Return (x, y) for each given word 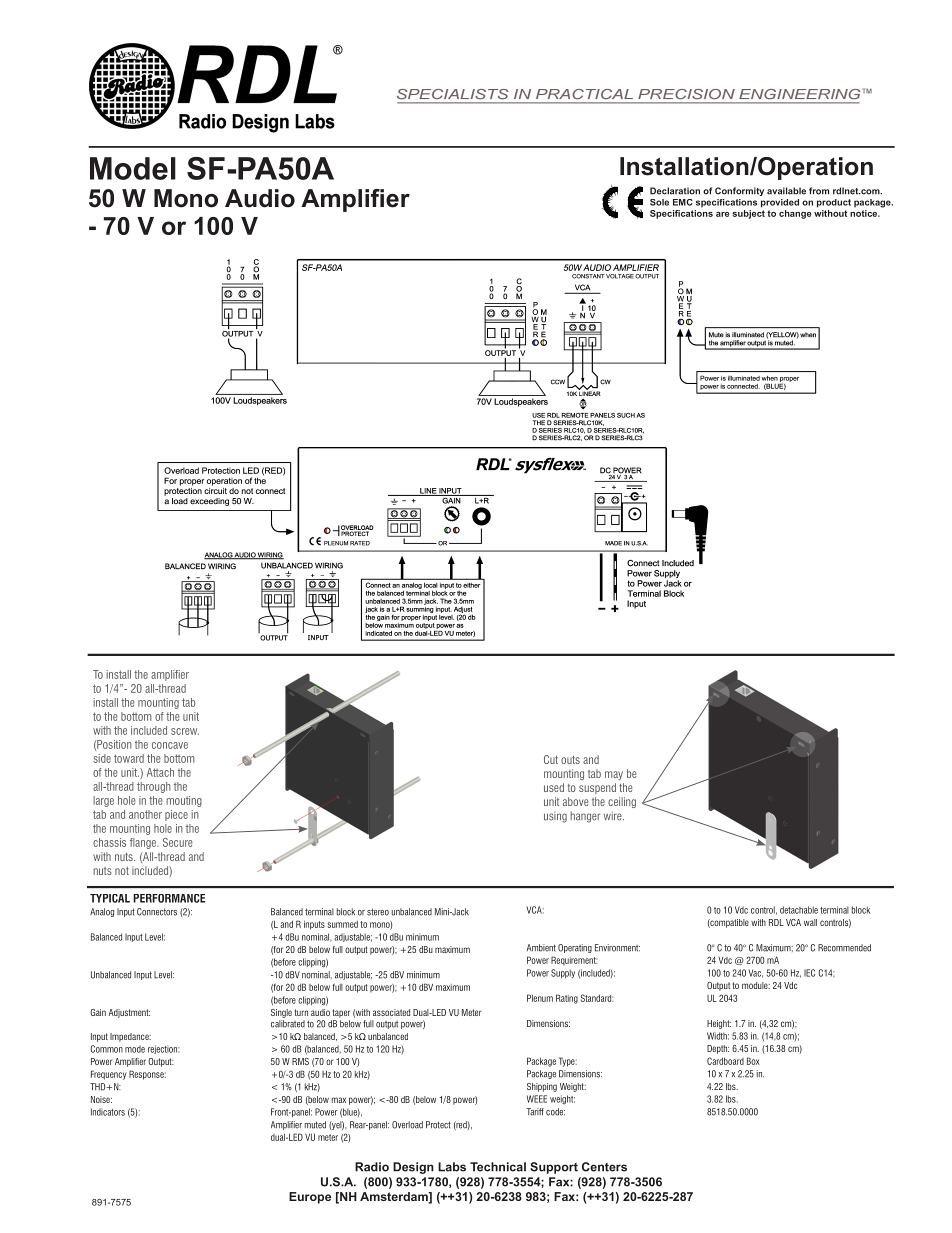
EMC (683, 202)
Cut (551, 759)
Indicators (108, 1112)
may (614, 775)
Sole (659, 202)
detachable (799, 910)
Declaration (675, 191)
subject (748, 214)
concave (170, 745)
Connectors (157, 912)
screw (185, 731)
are (722, 214)
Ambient (541, 948)
